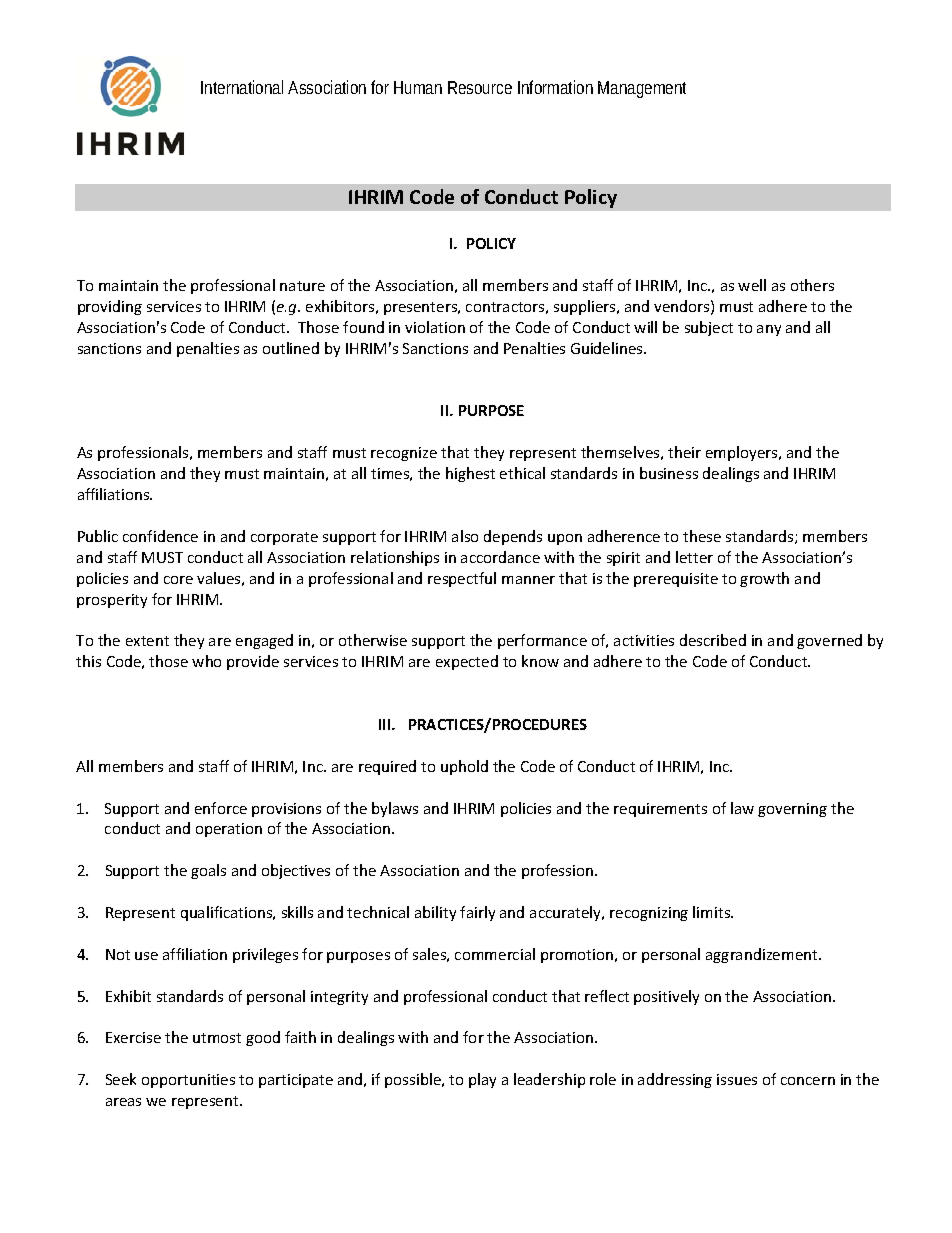 Image resolution: width=952 pixels, height=1233 pixels. What do you see at coordinates (467, 662) in the screenshot?
I see `expected` at bounding box center [467, 662].
